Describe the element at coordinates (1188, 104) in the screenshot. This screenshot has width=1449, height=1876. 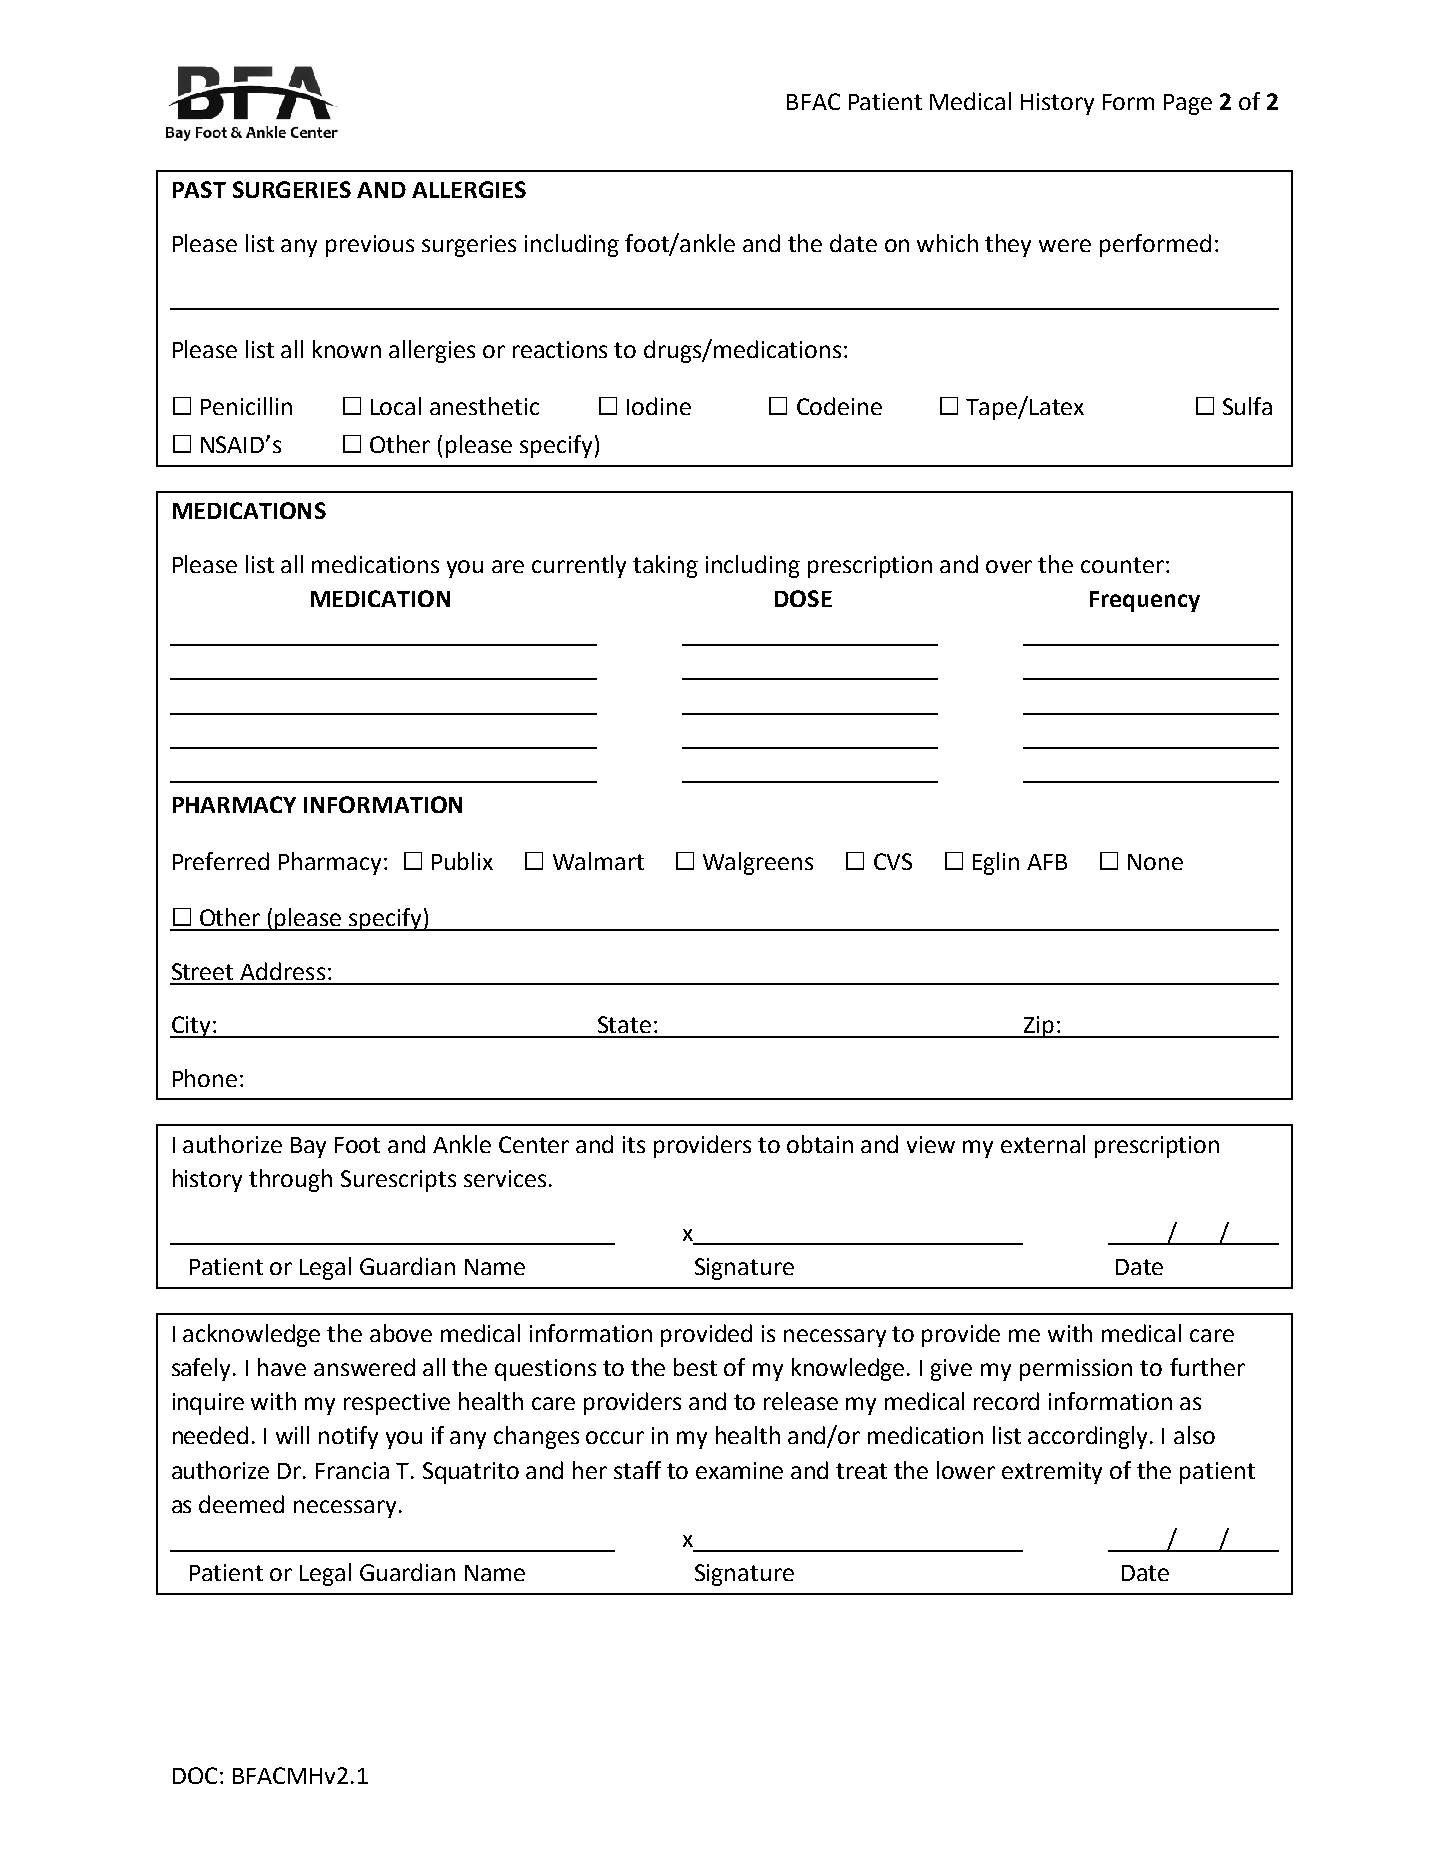
I see `Page` at that location.
